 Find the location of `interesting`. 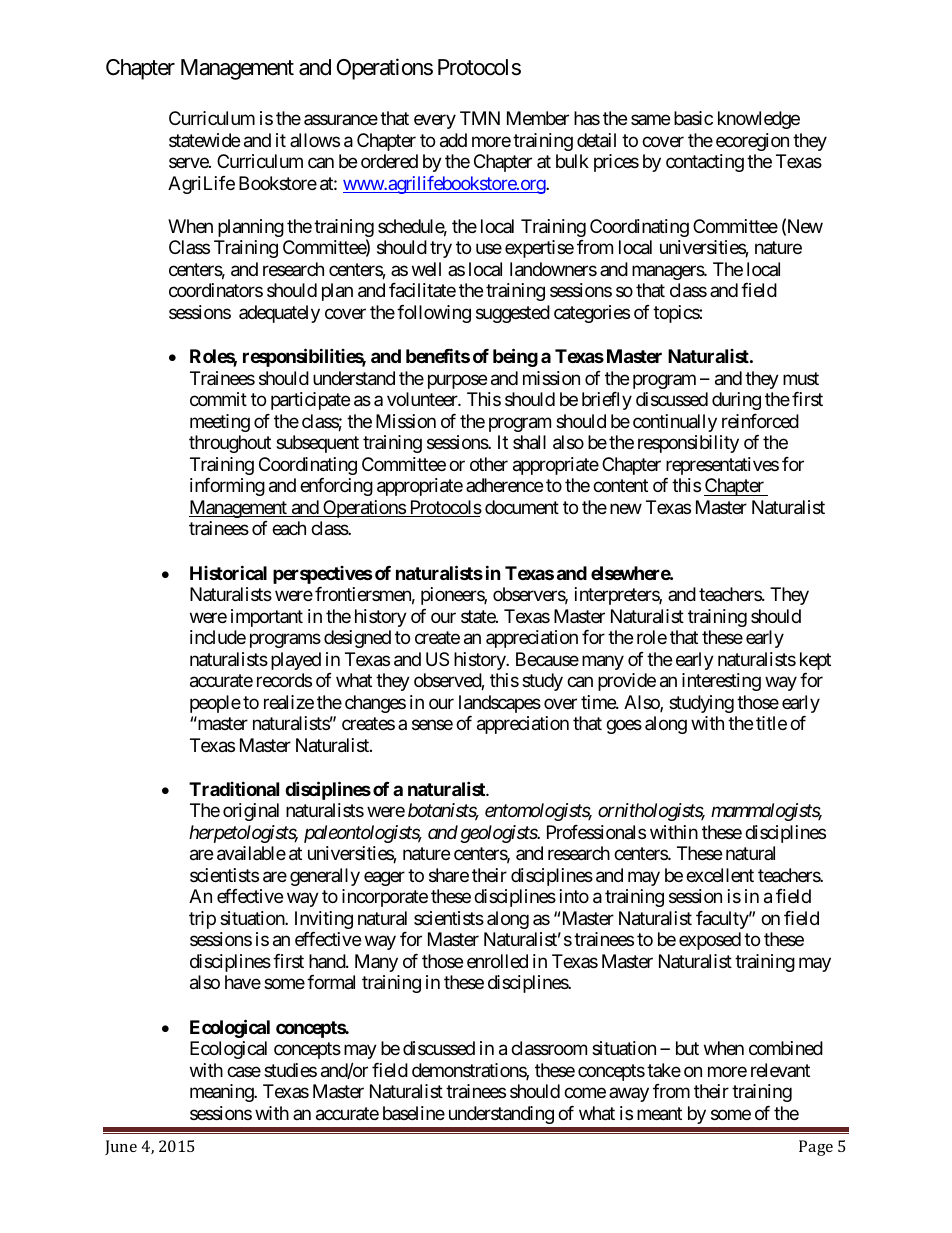

interesting is located at coordinates (721, 682).
